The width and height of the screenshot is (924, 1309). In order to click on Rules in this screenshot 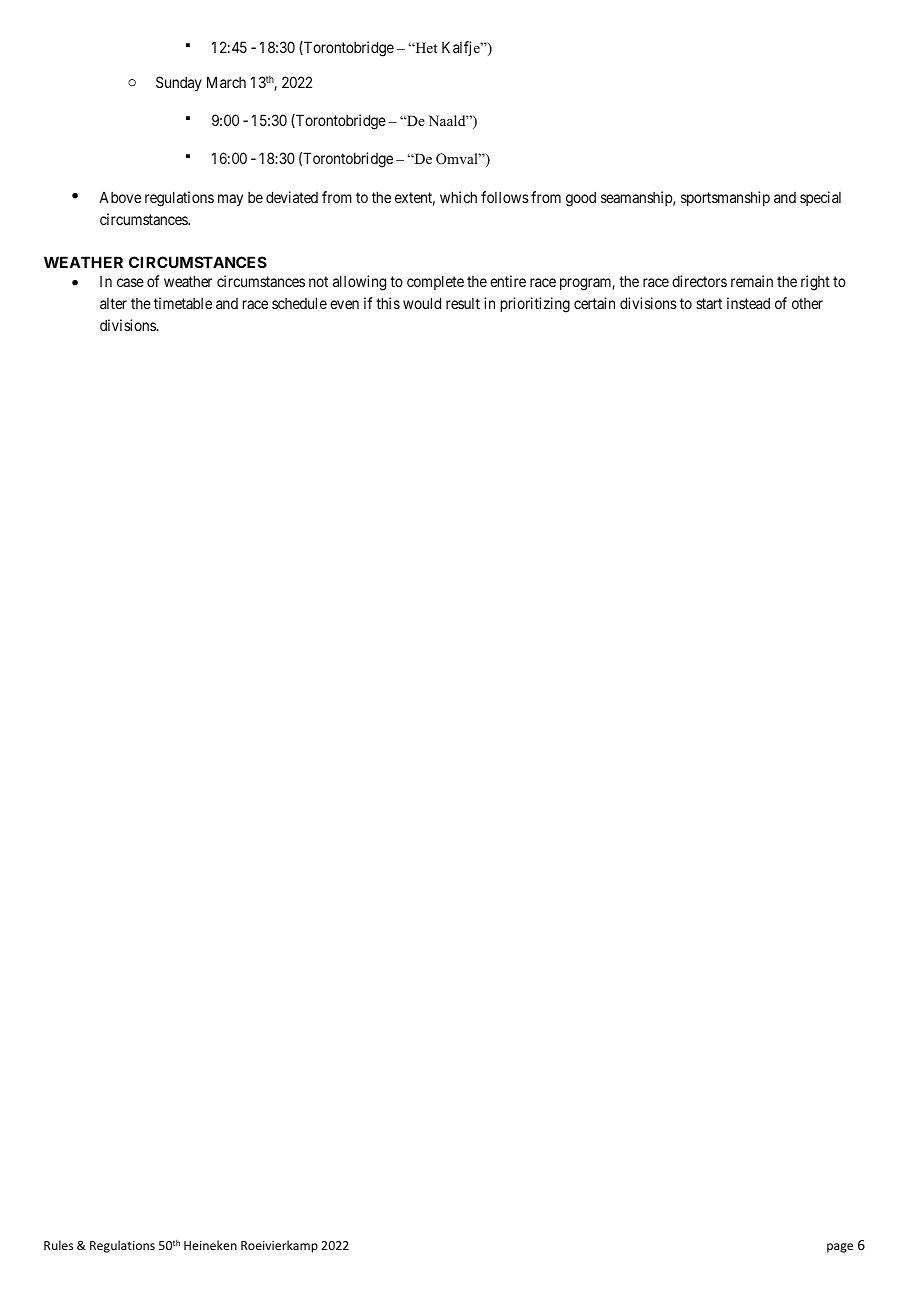, I will do `click(58, 1245)`.
